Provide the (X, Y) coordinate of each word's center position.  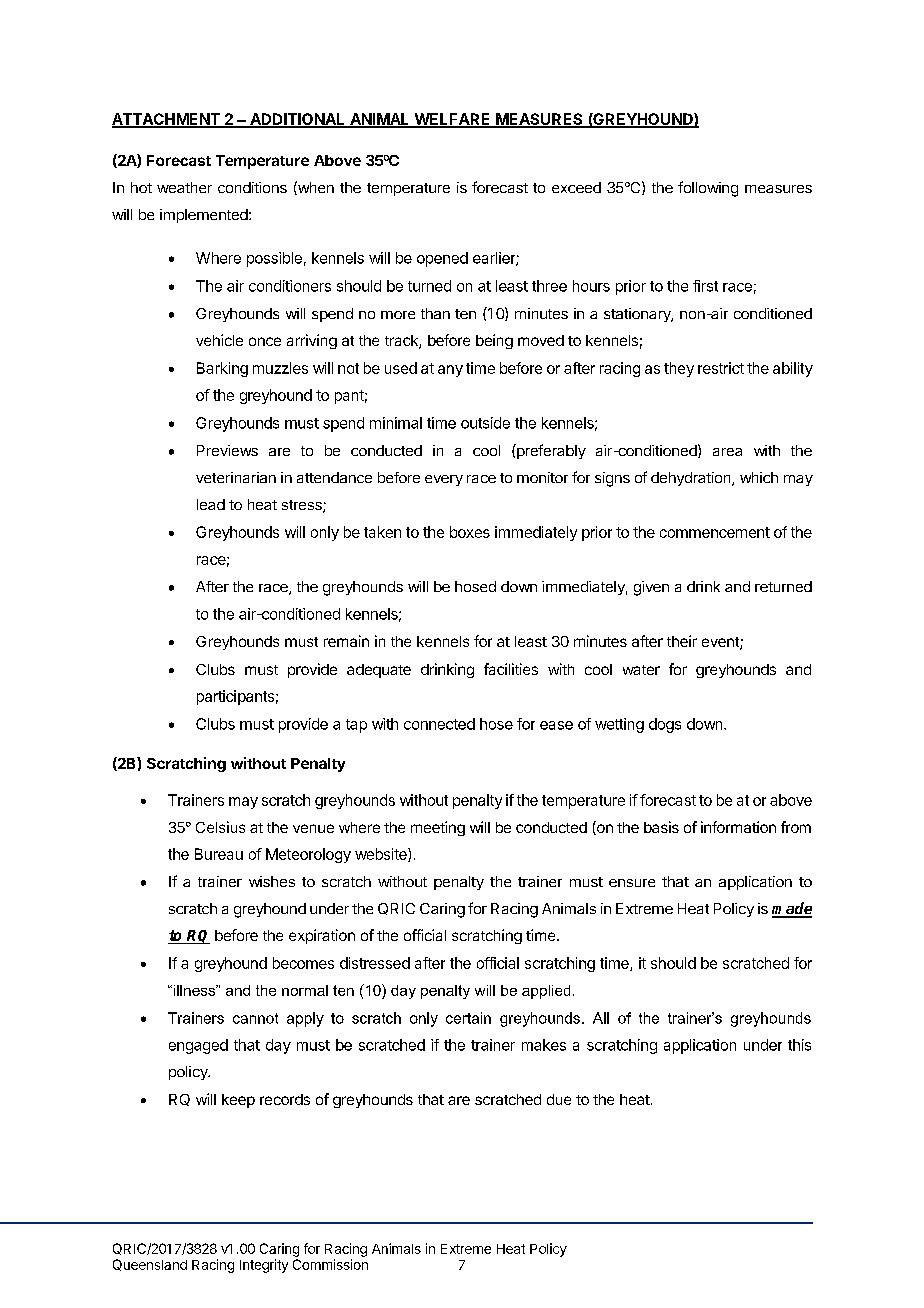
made (792, 909)
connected (439, 724)
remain (346, 641)
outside (485, 423)
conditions (252, 187)
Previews (227, 450)
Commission (330, 1264)
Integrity (264, 1266)
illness (194, 990)
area (727, 452)
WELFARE (452, 120)
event (721, 643)
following (708, 189)
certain (468, 1018)
